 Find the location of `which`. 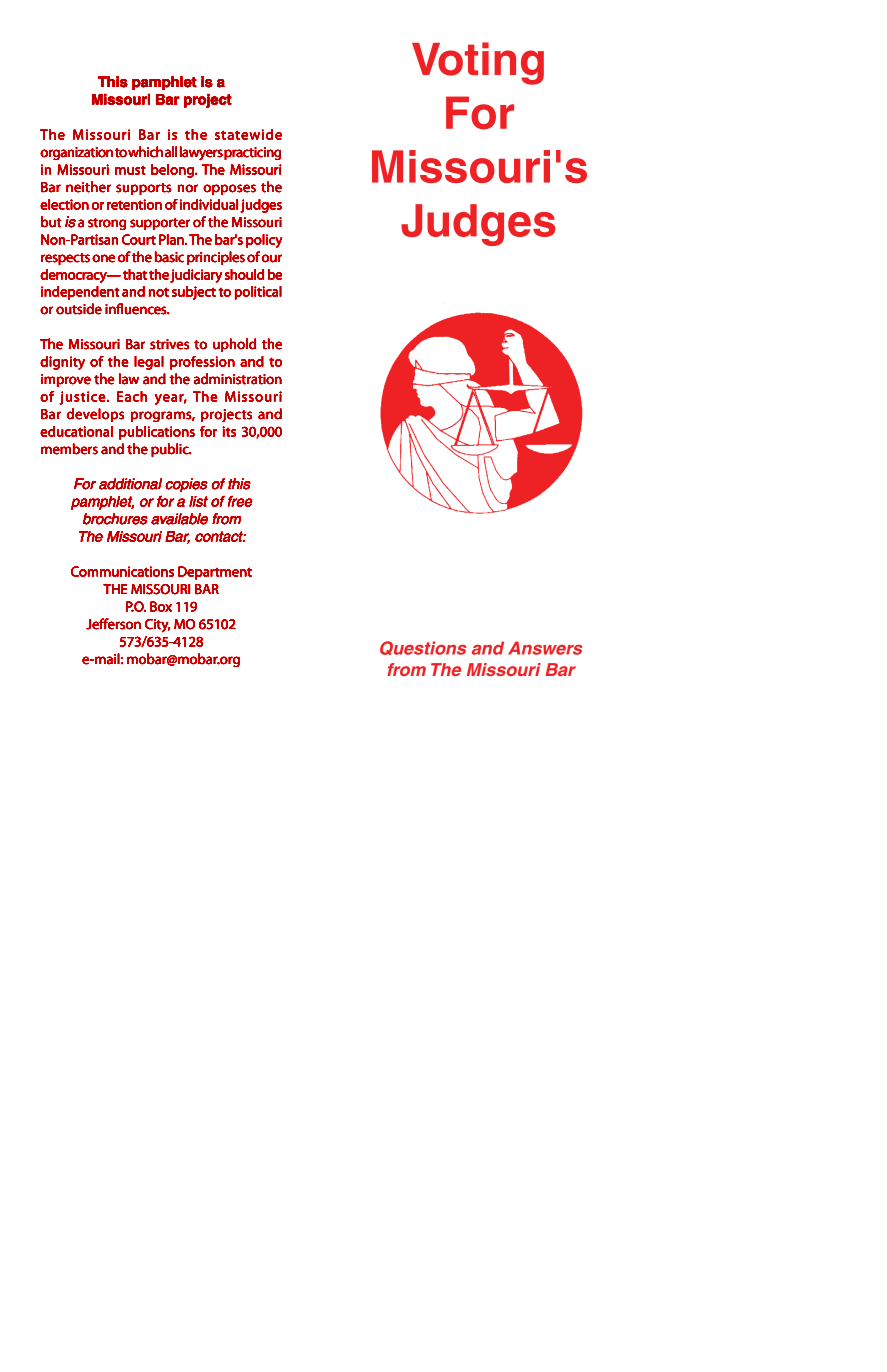

which is located at coordinates (145, 152).
